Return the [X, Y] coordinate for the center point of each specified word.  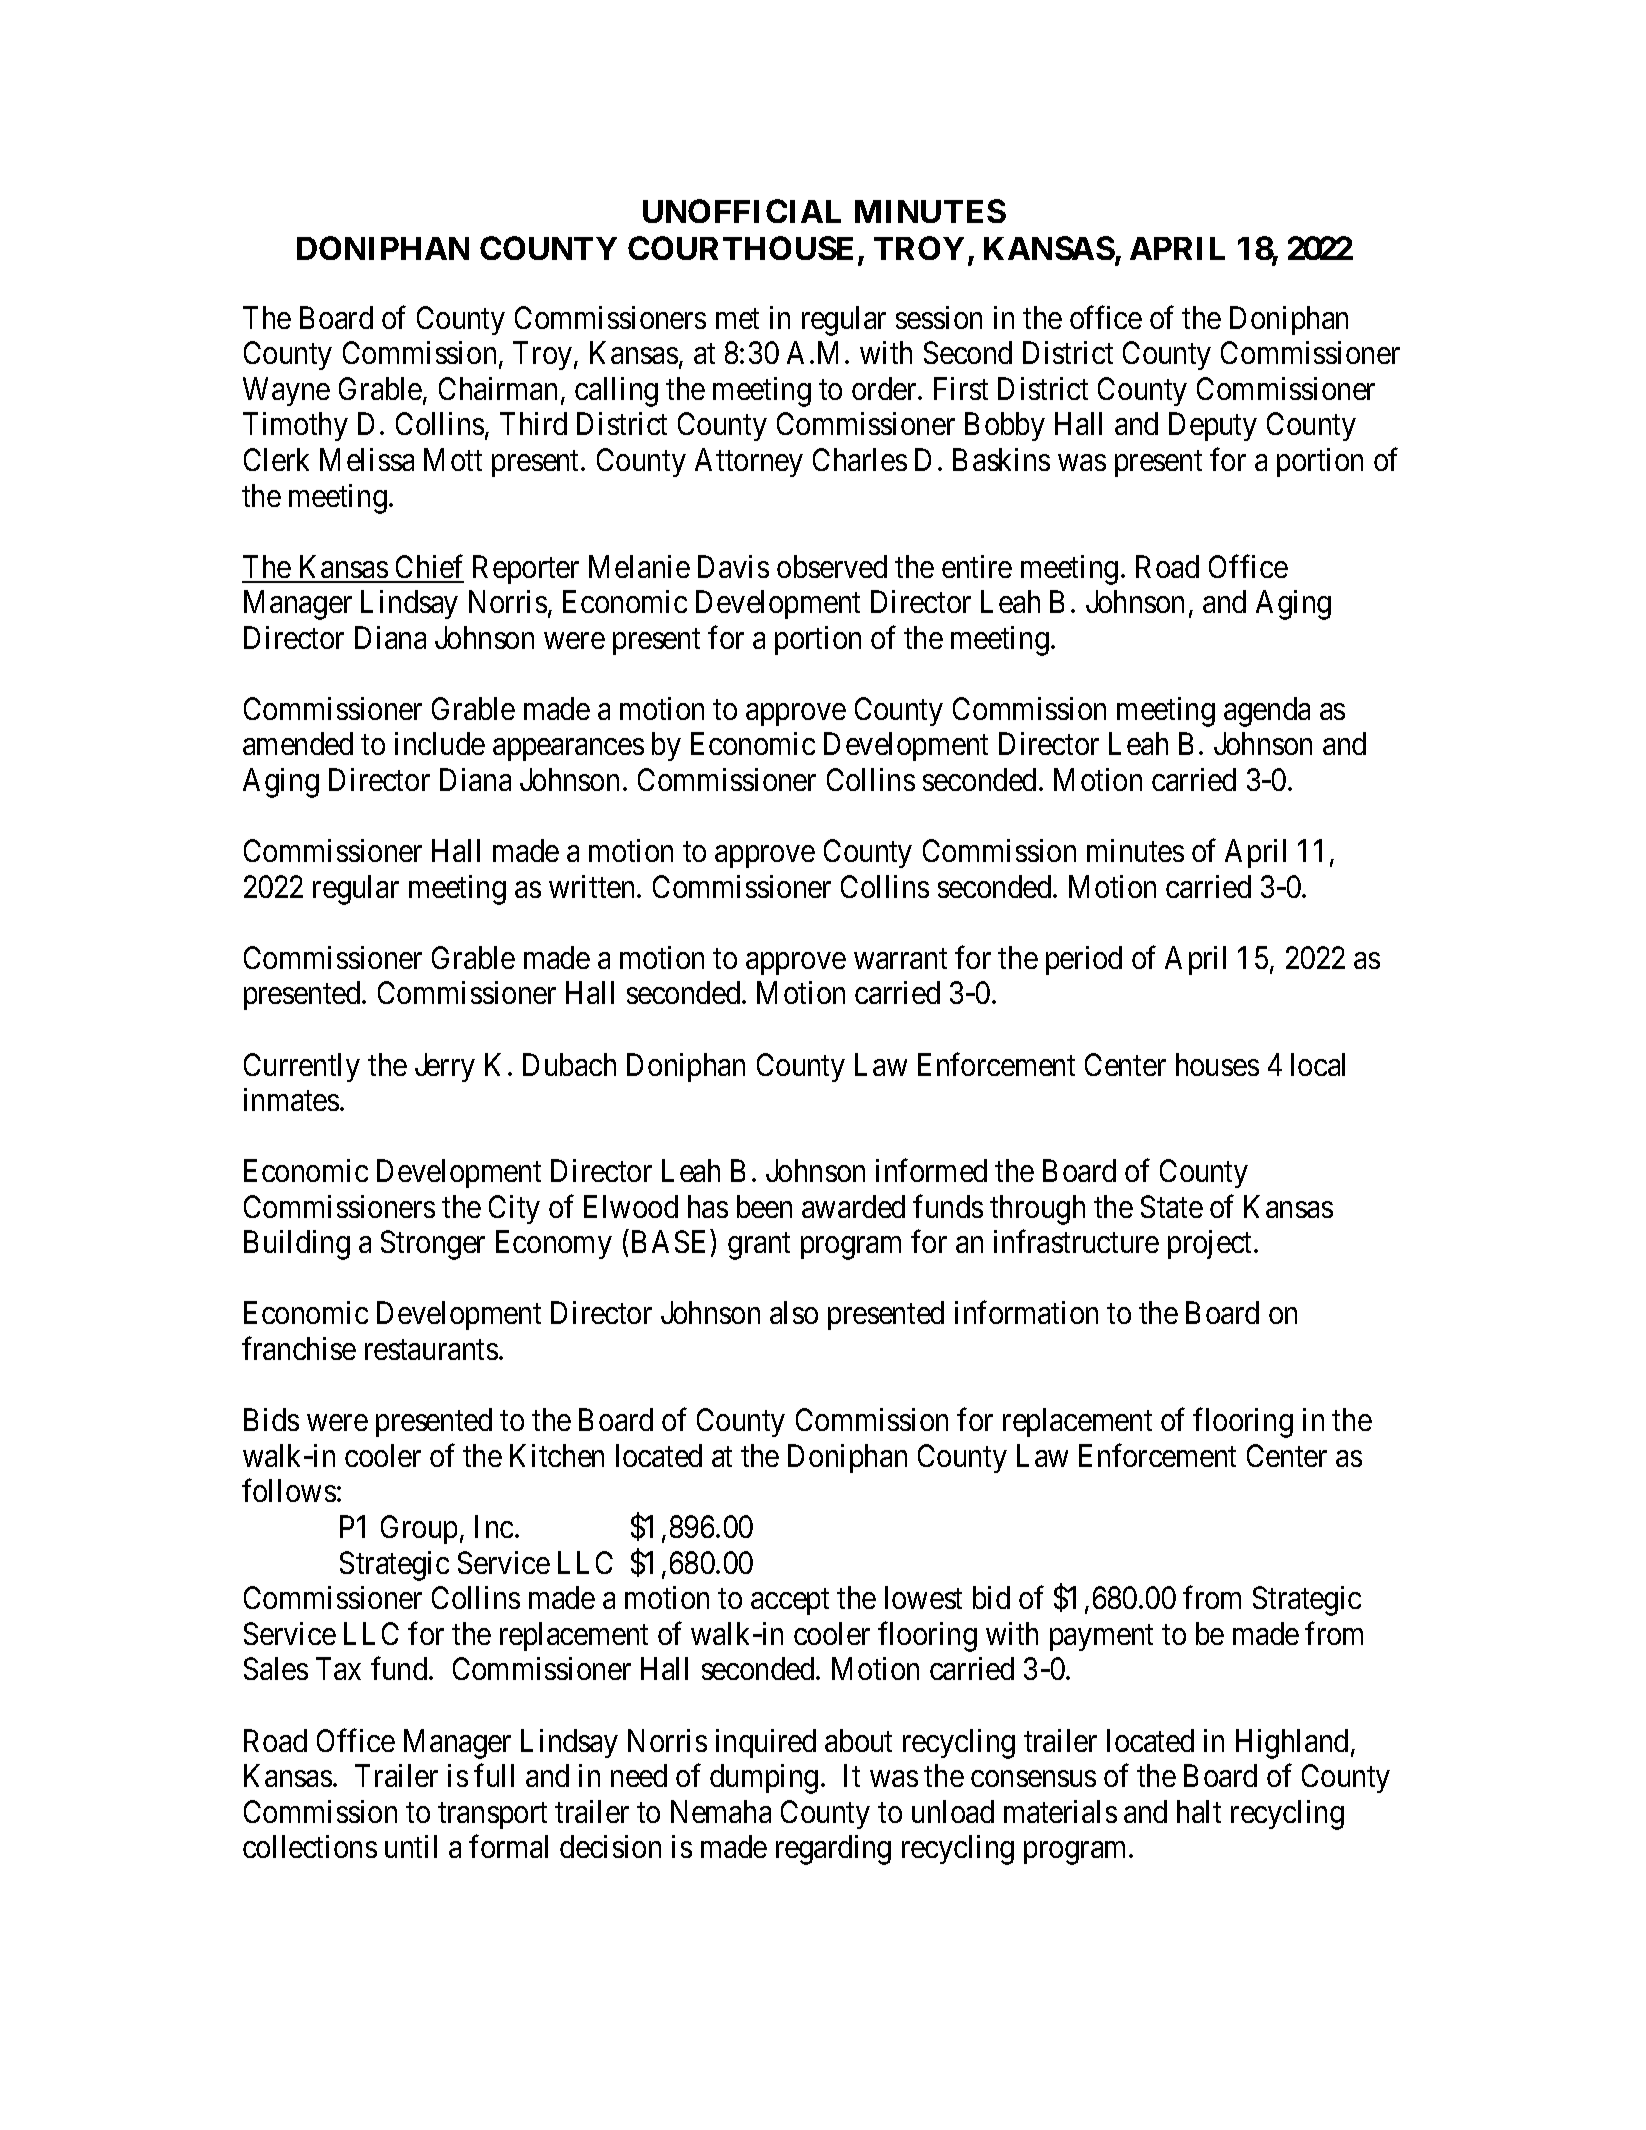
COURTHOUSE [740, 248]
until [411, 1846]
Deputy [1213, 427]
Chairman [498, 388]
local [1318, 1064]
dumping [764, 1779]
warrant [900, 959]
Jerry [445, 1067]
